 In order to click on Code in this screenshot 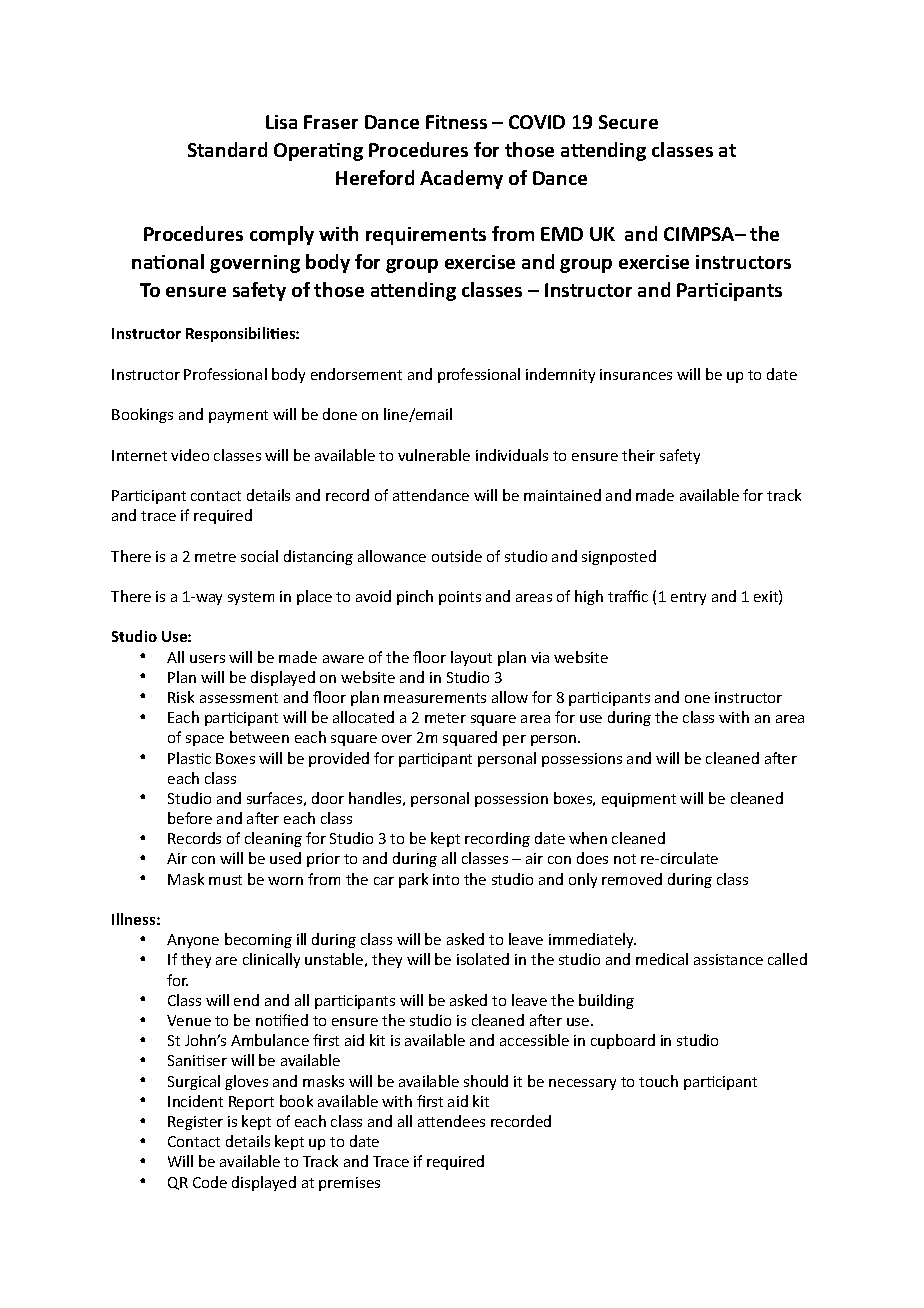, I will do `click(210, 1182)`.
